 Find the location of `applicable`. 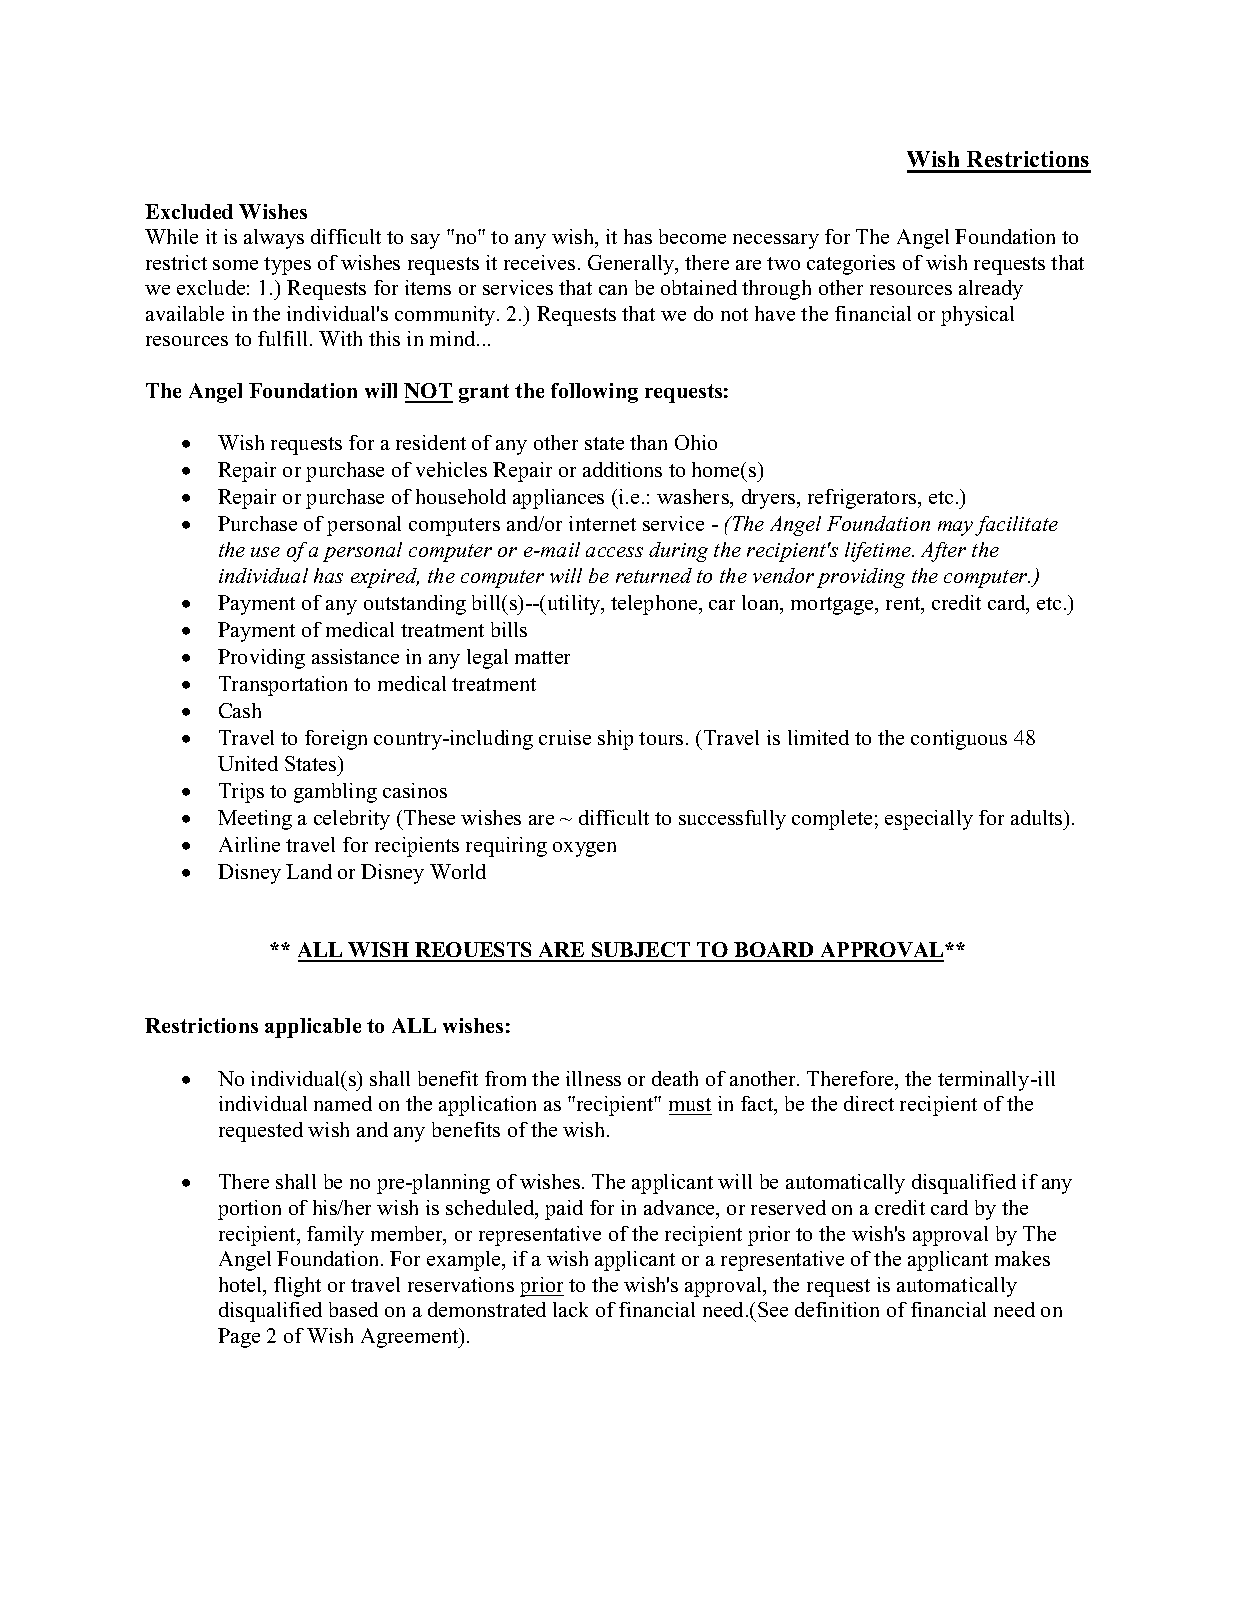

applicable is located at coordinates (313, 1028).
